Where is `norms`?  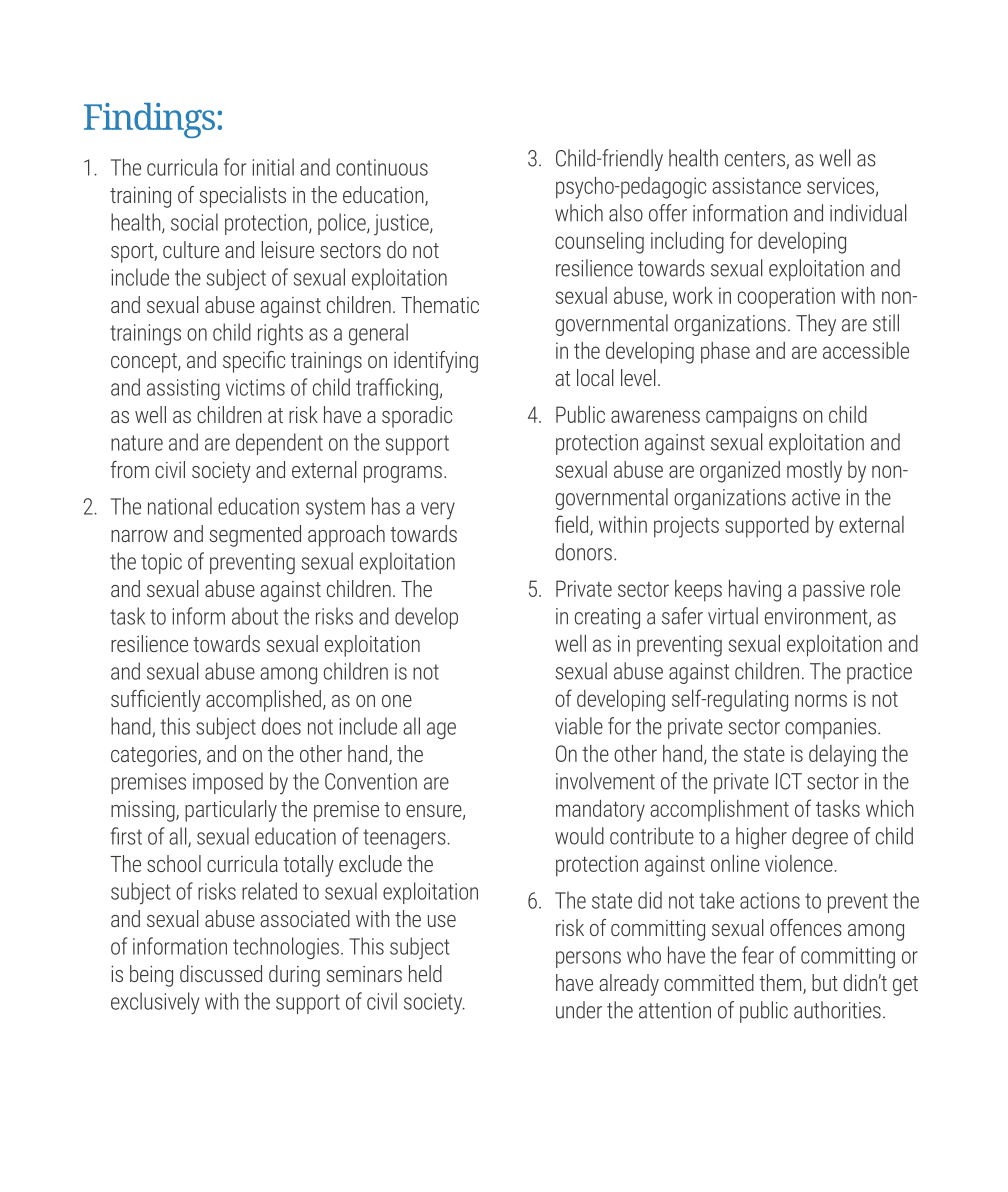 norms is located at coordinates (821, 700).
